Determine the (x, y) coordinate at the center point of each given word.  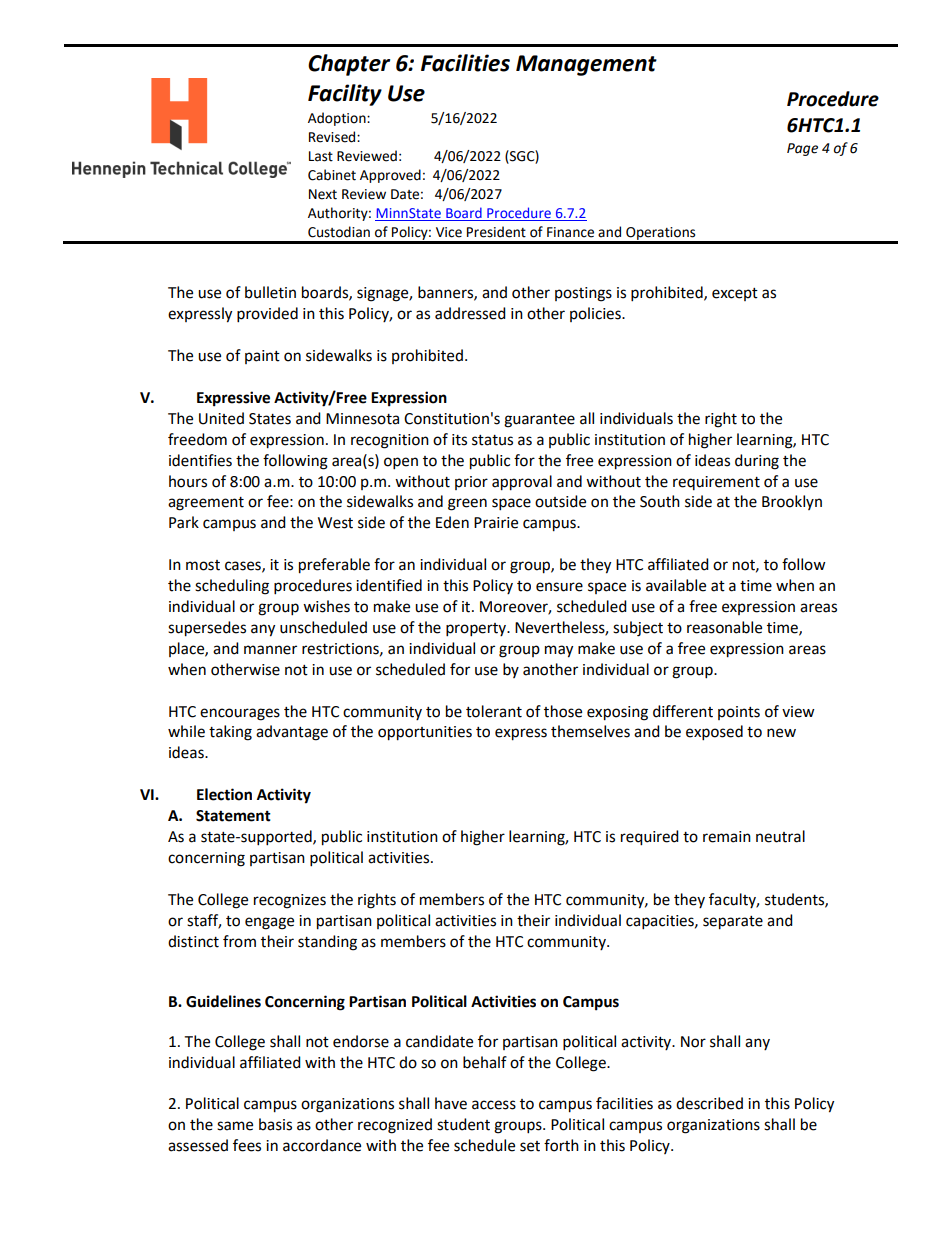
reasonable (724, 627)
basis (275, 1124)
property (477, 630)
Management (586, 65)
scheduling (232, 587)
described (709, 1103)
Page (802, 149)
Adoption (338, 119)
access (494, 1105)
